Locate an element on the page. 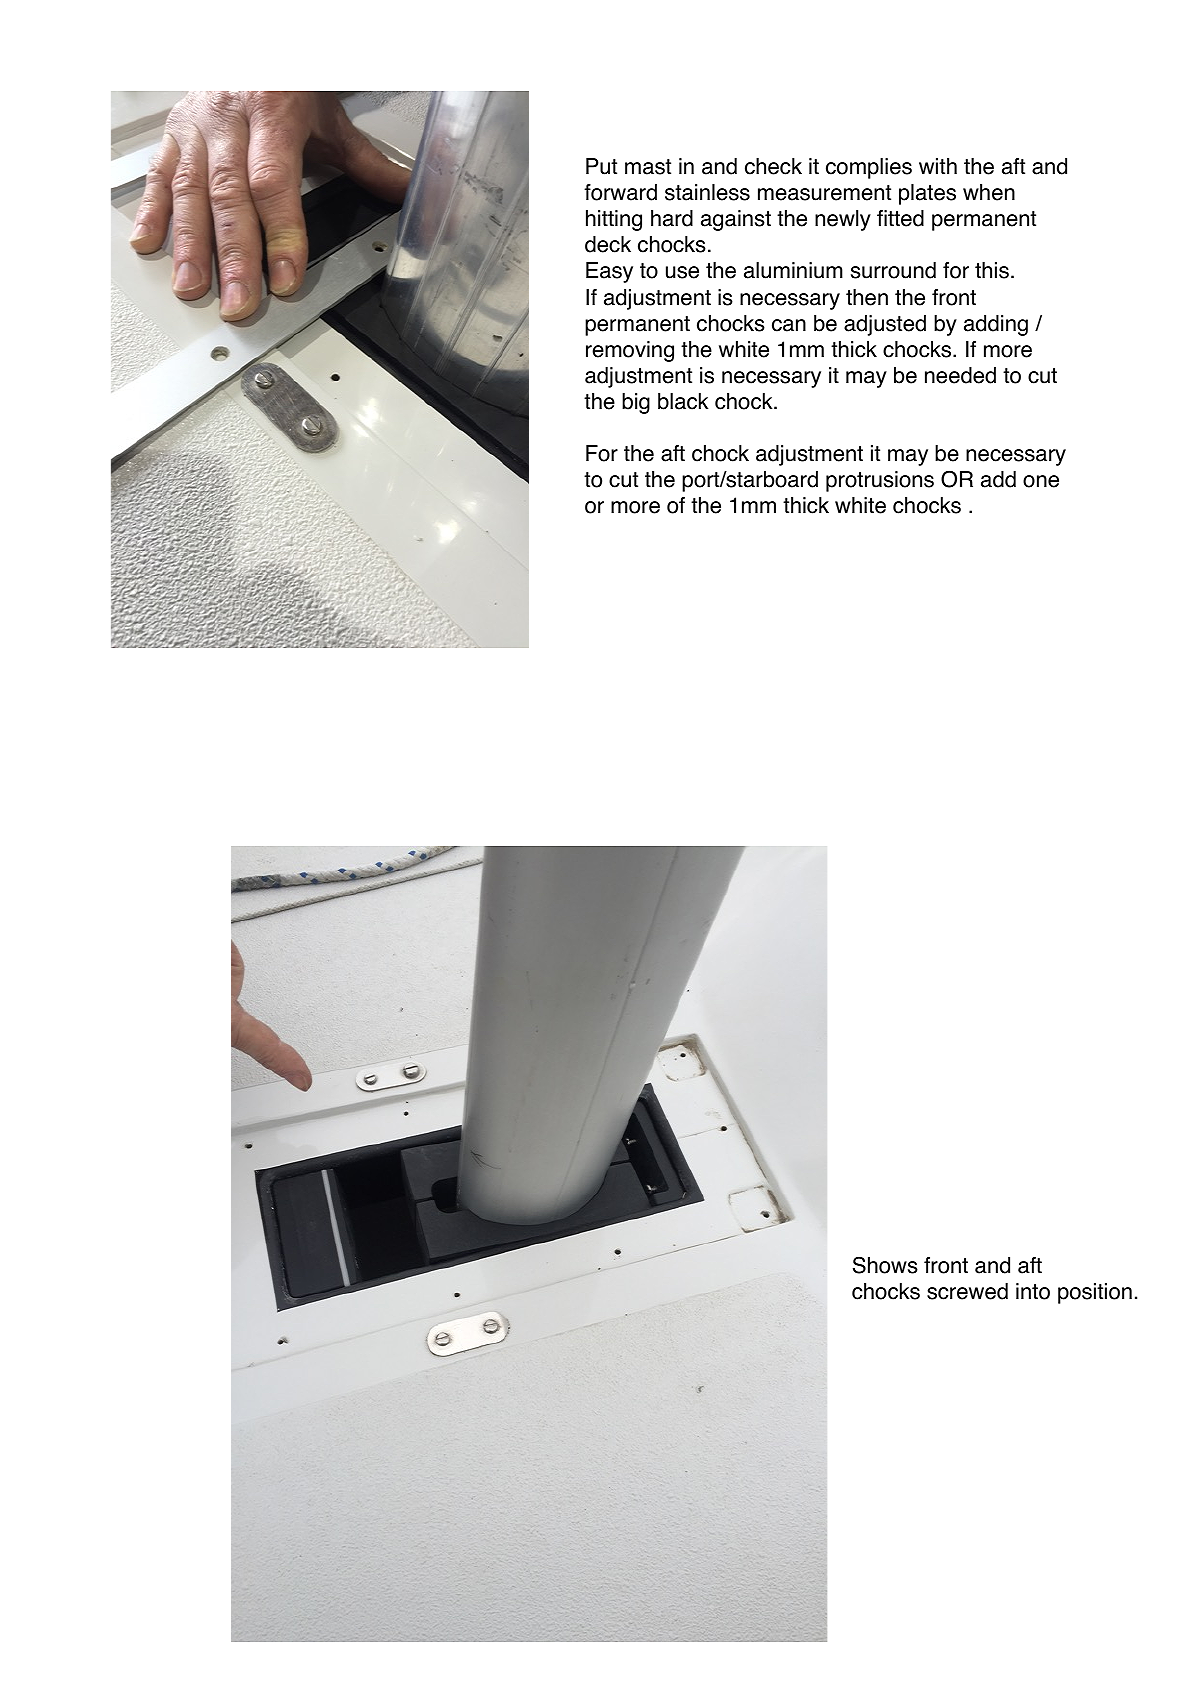 This page has width=1196, height=1691. into is located at coordinates (1033, 1291).
